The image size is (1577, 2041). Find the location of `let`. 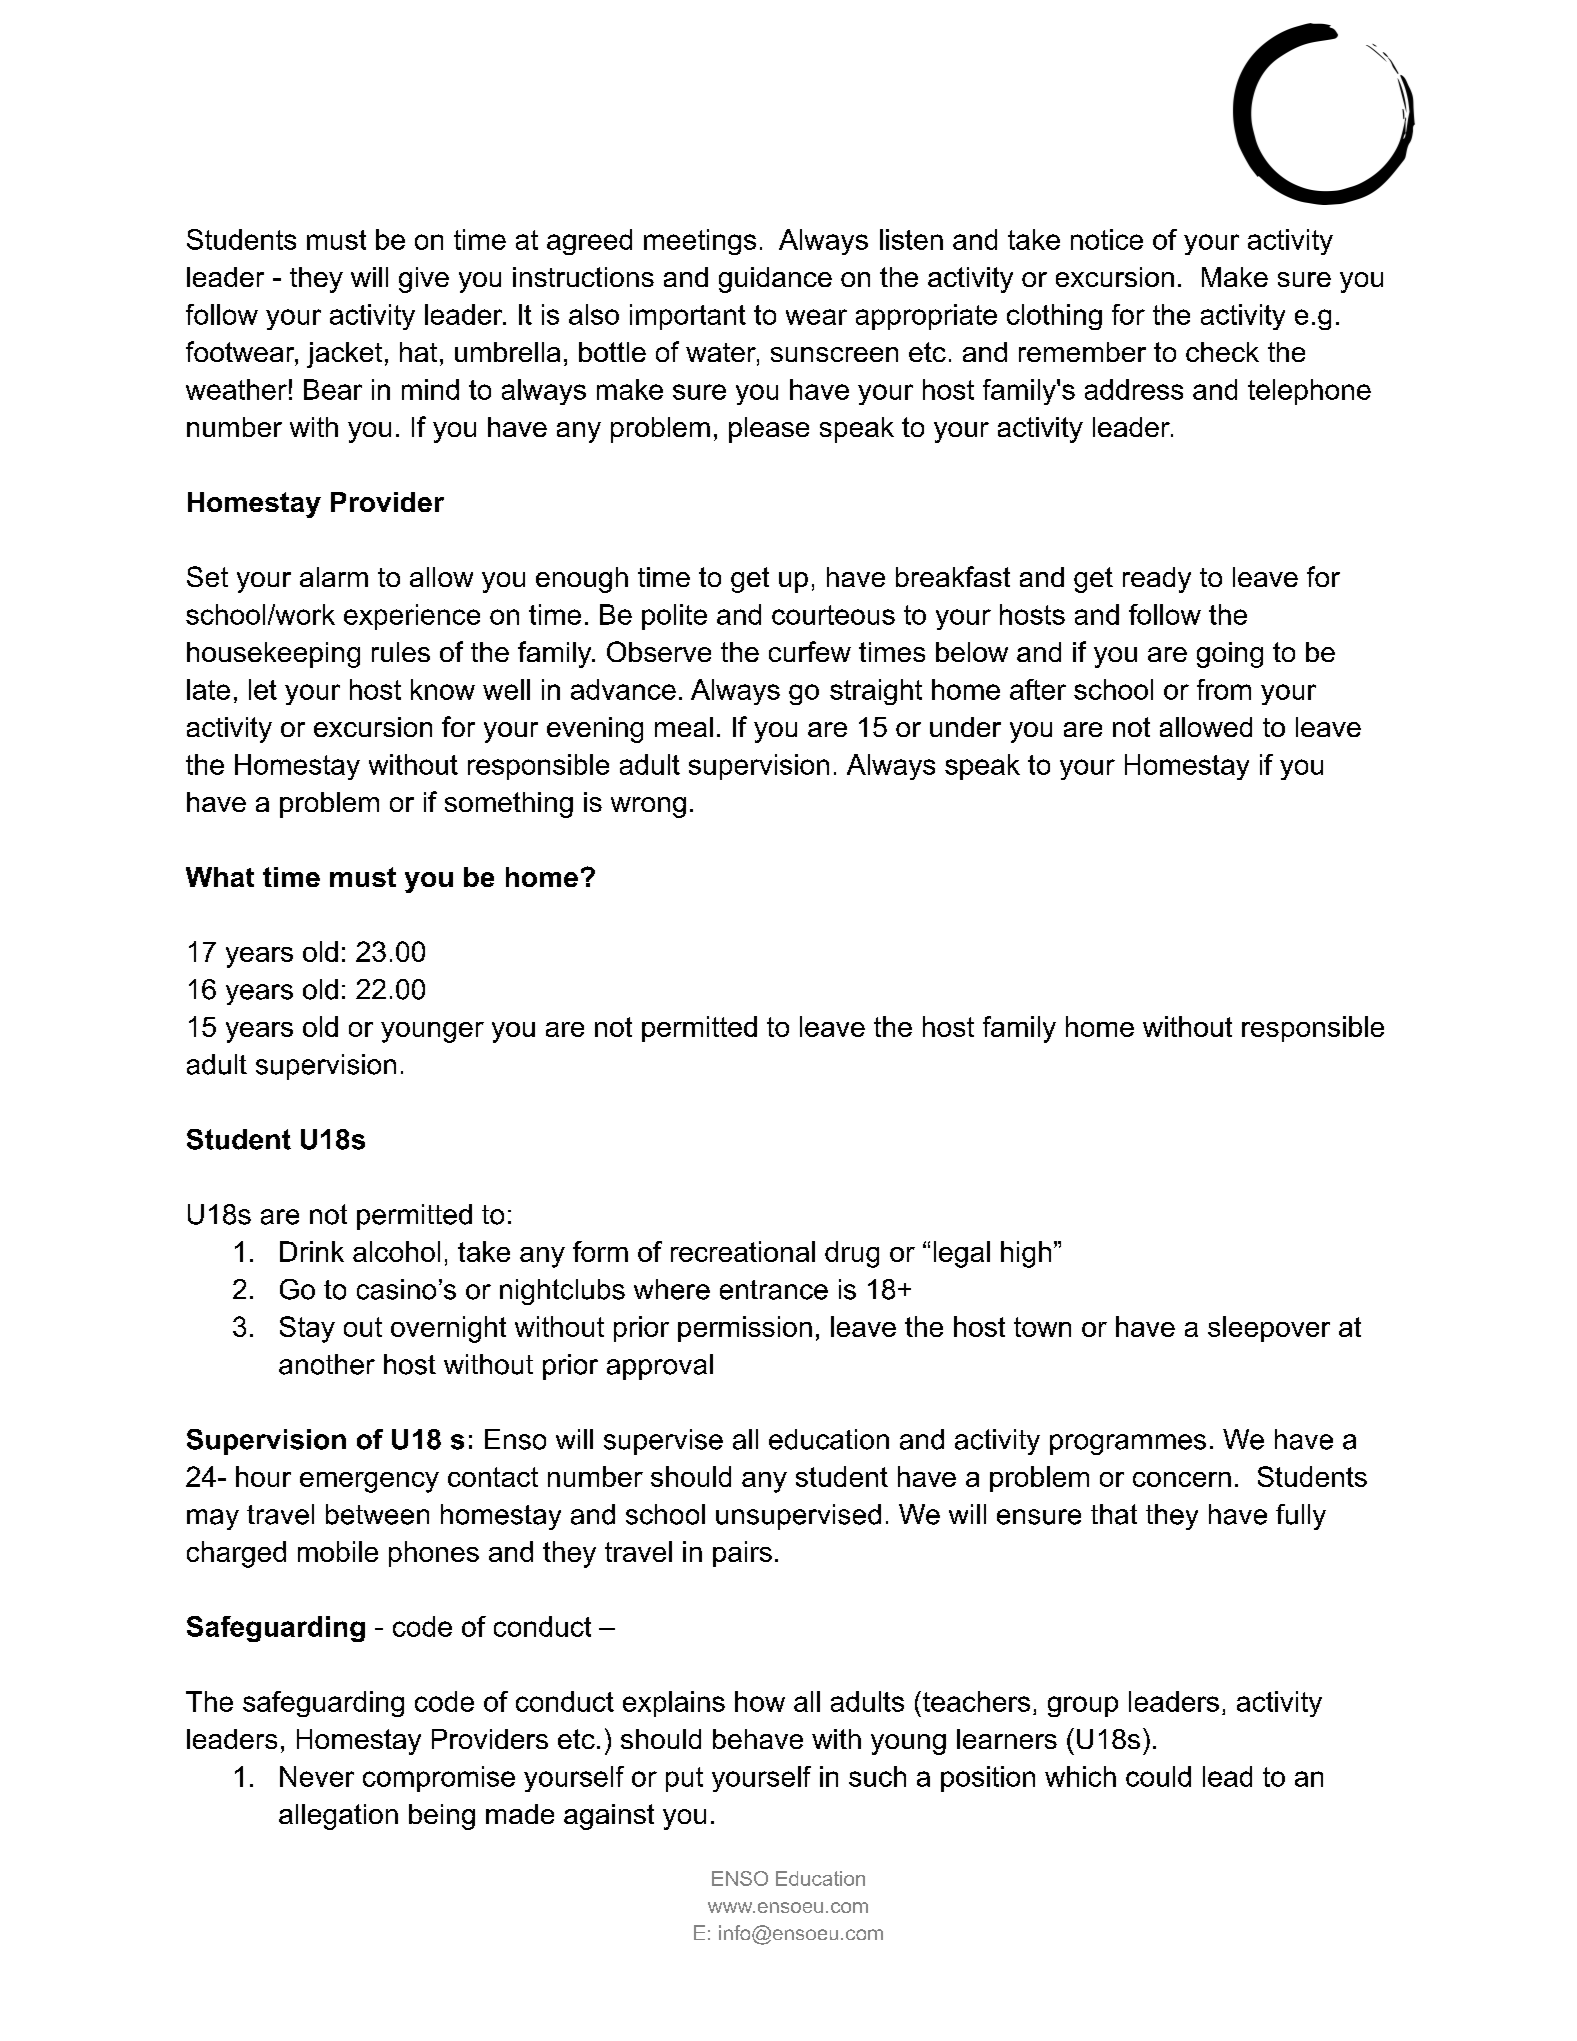

let is located at coordinates (263, 689).
